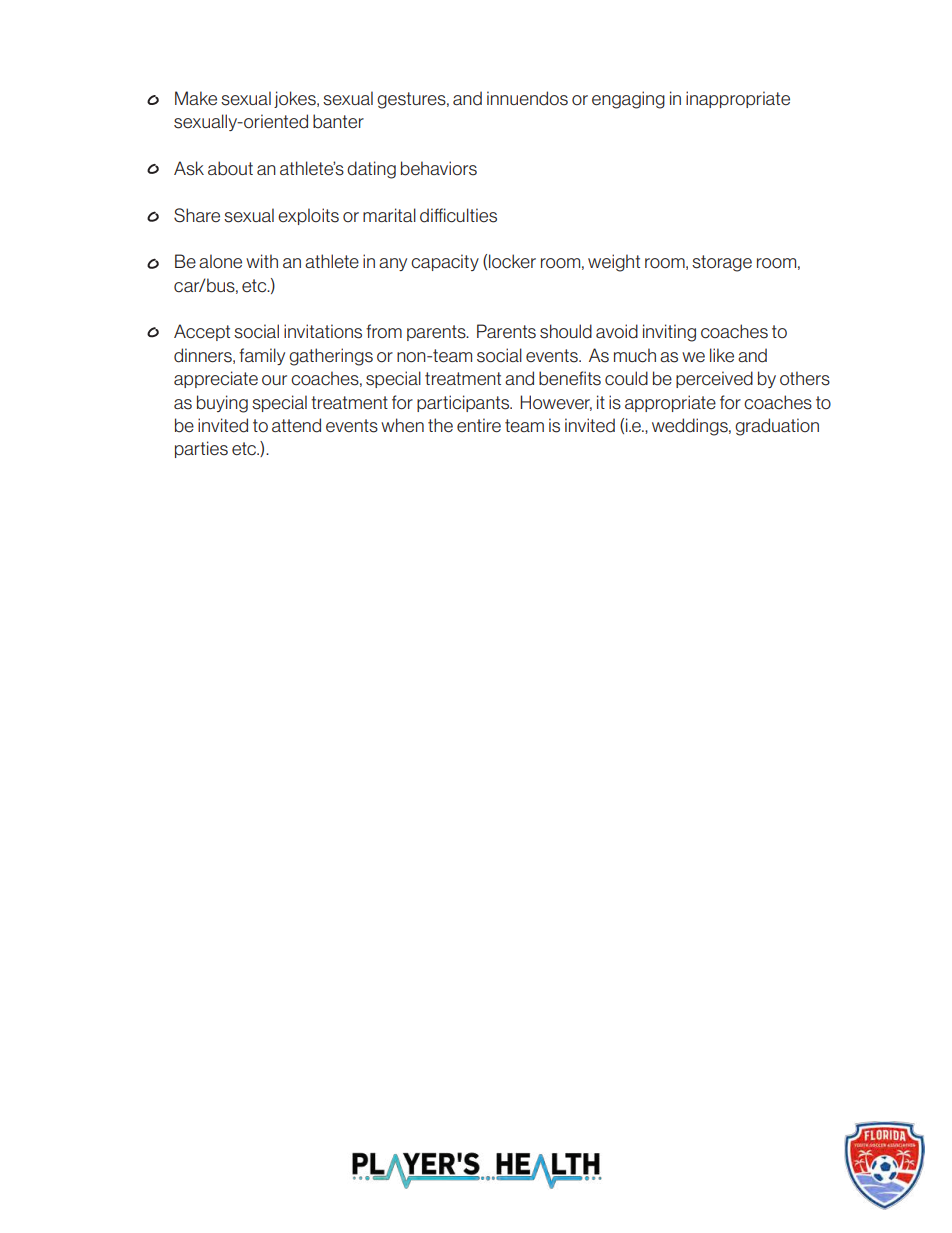  Describe the element at coordinates (479, 425) in the screenshot. I see `entire` at that location.
